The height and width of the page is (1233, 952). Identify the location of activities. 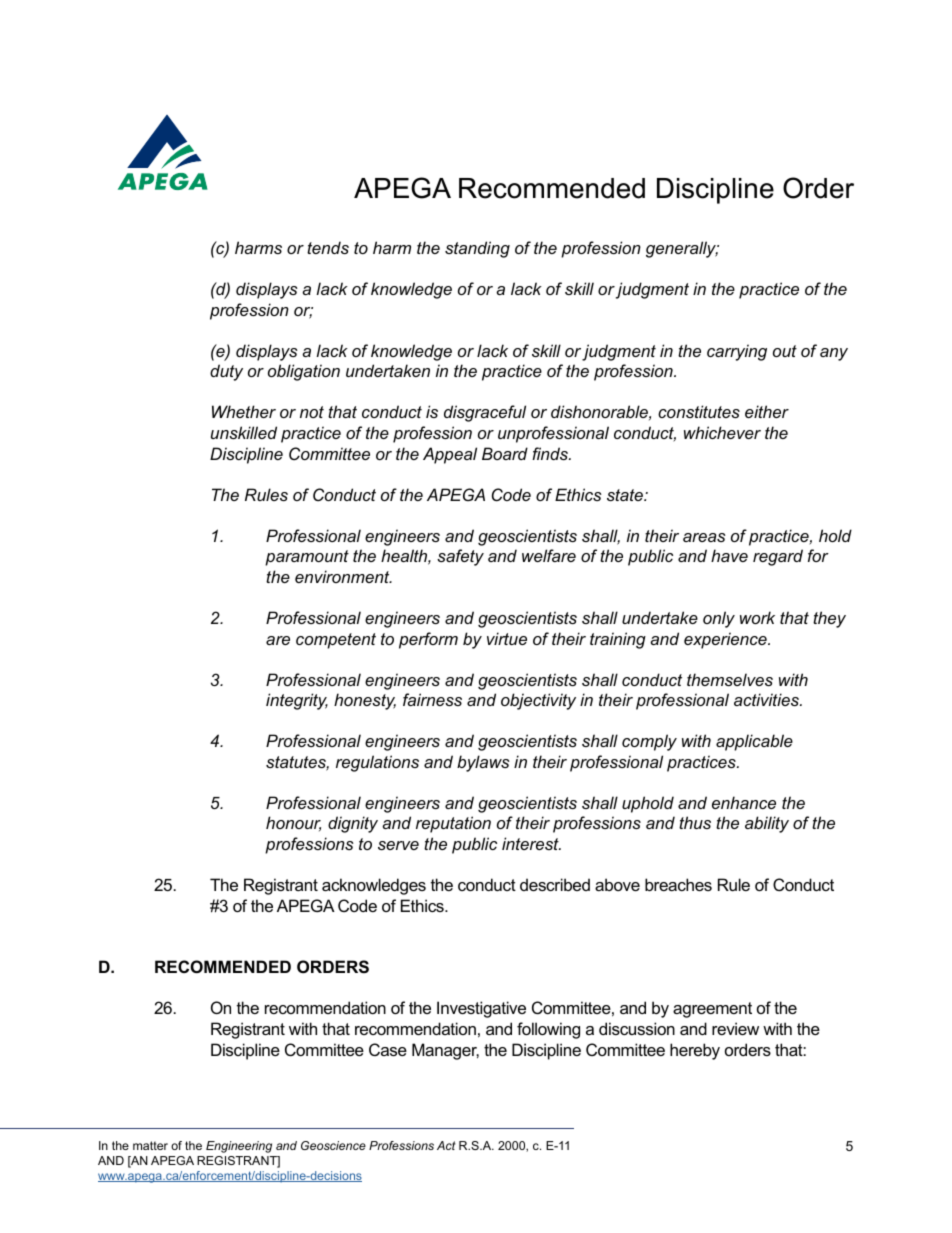
(767, 699).
